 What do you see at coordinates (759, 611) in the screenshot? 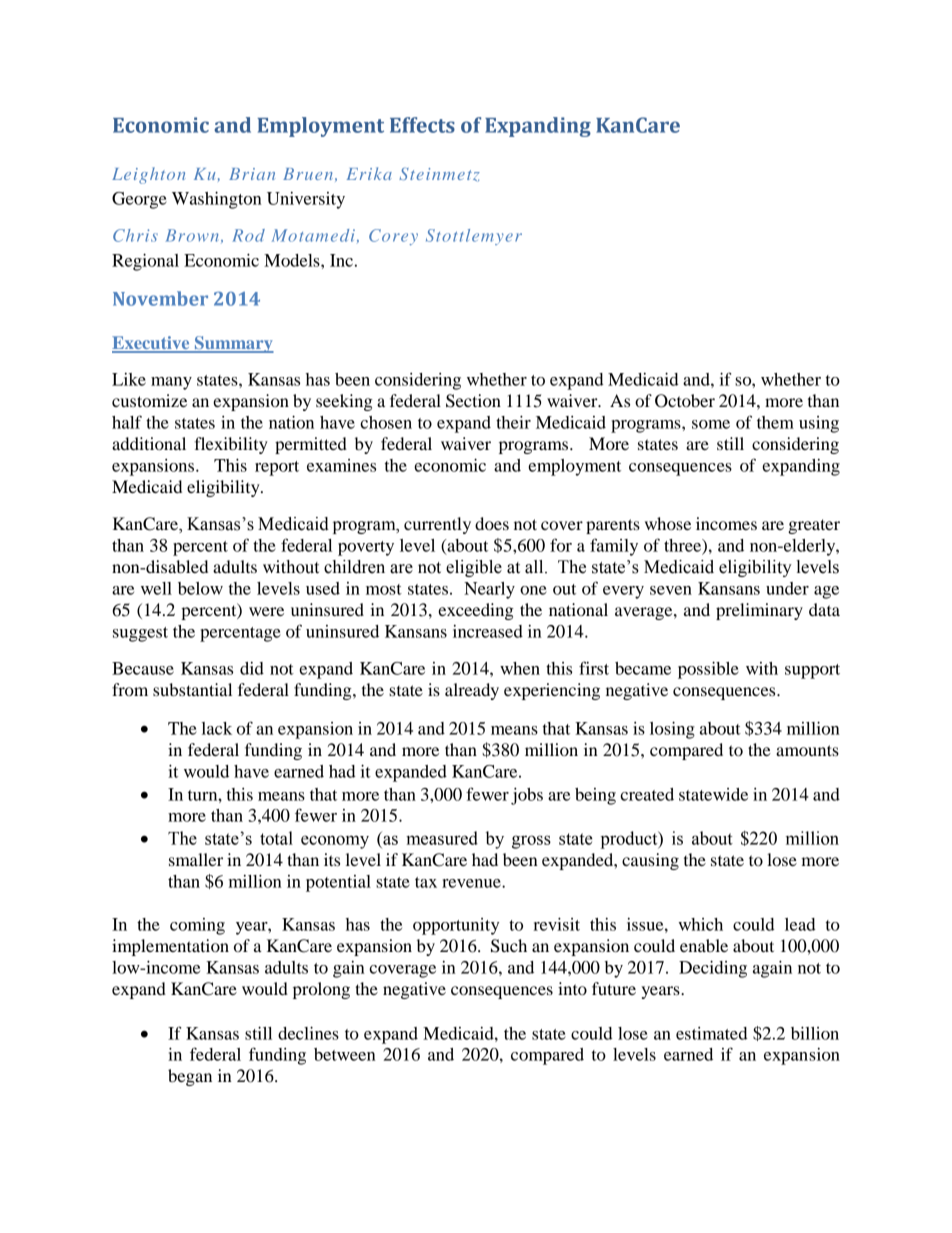
I see `preliminary` at bounding box center [759, 611].
